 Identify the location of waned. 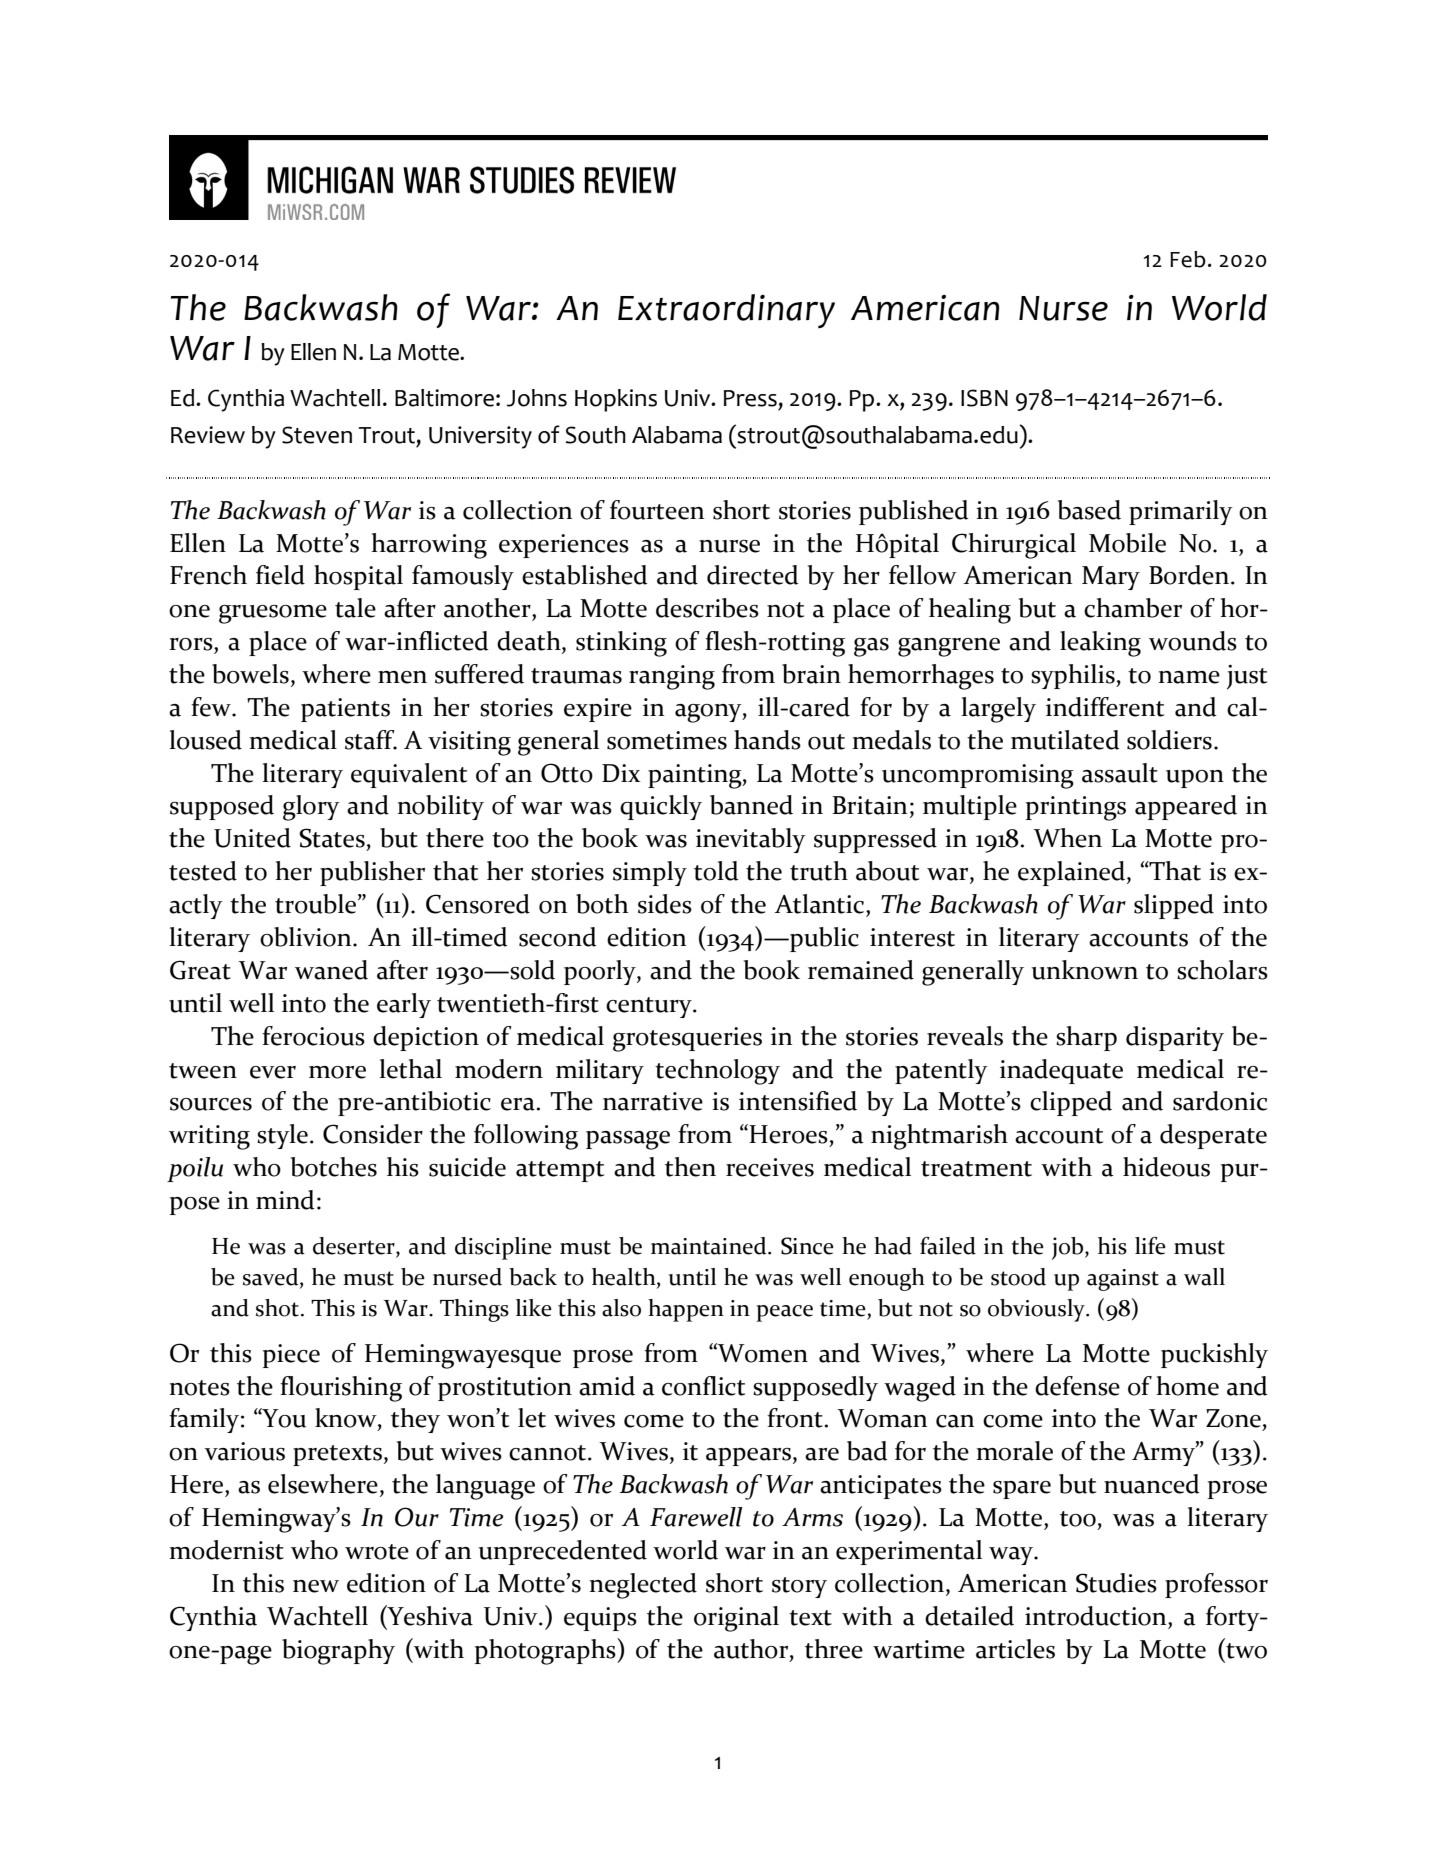
(331, 970).
